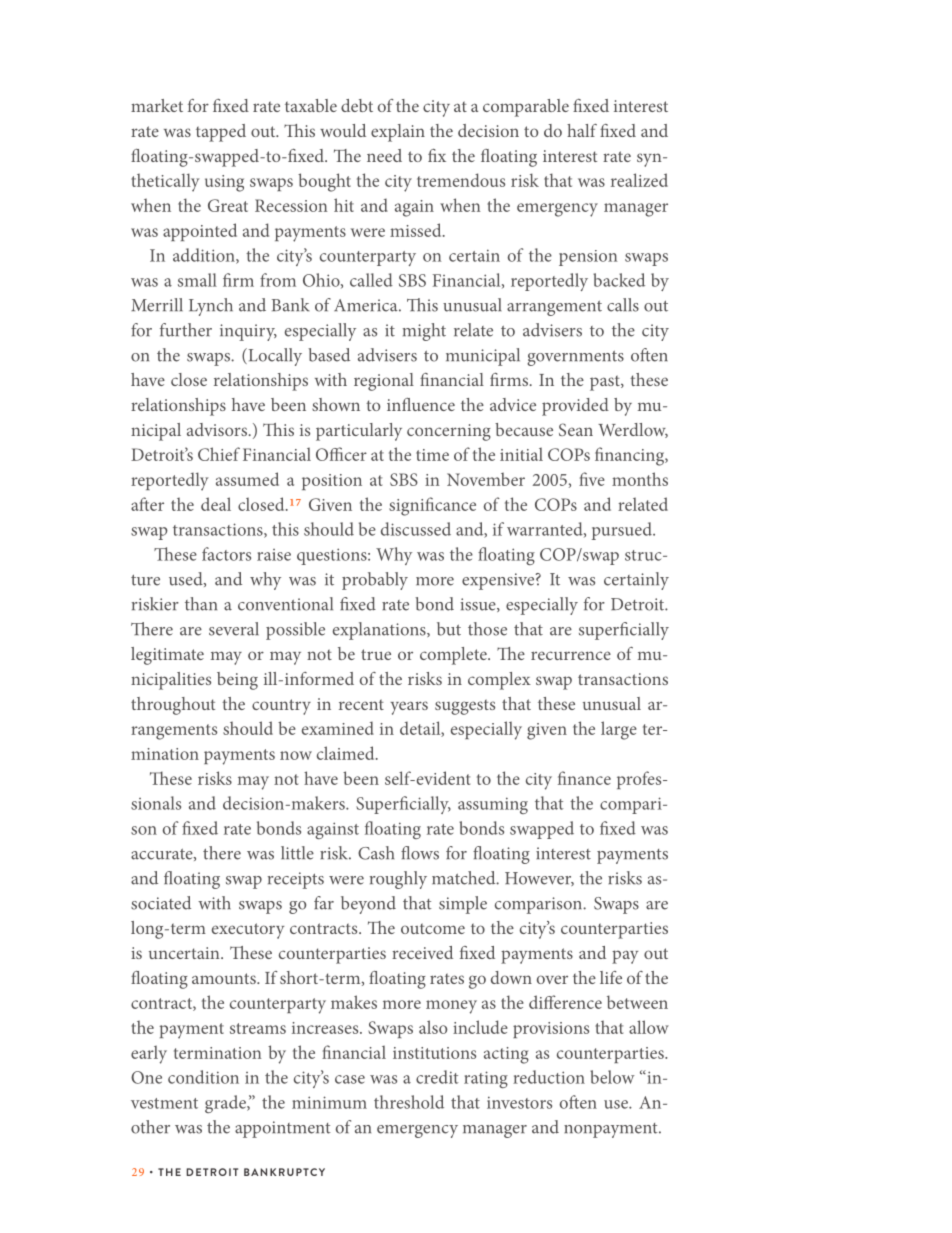 The width and height of the screenshot is (952, 1233). I want to click on recurrence, so click(571, 655).
